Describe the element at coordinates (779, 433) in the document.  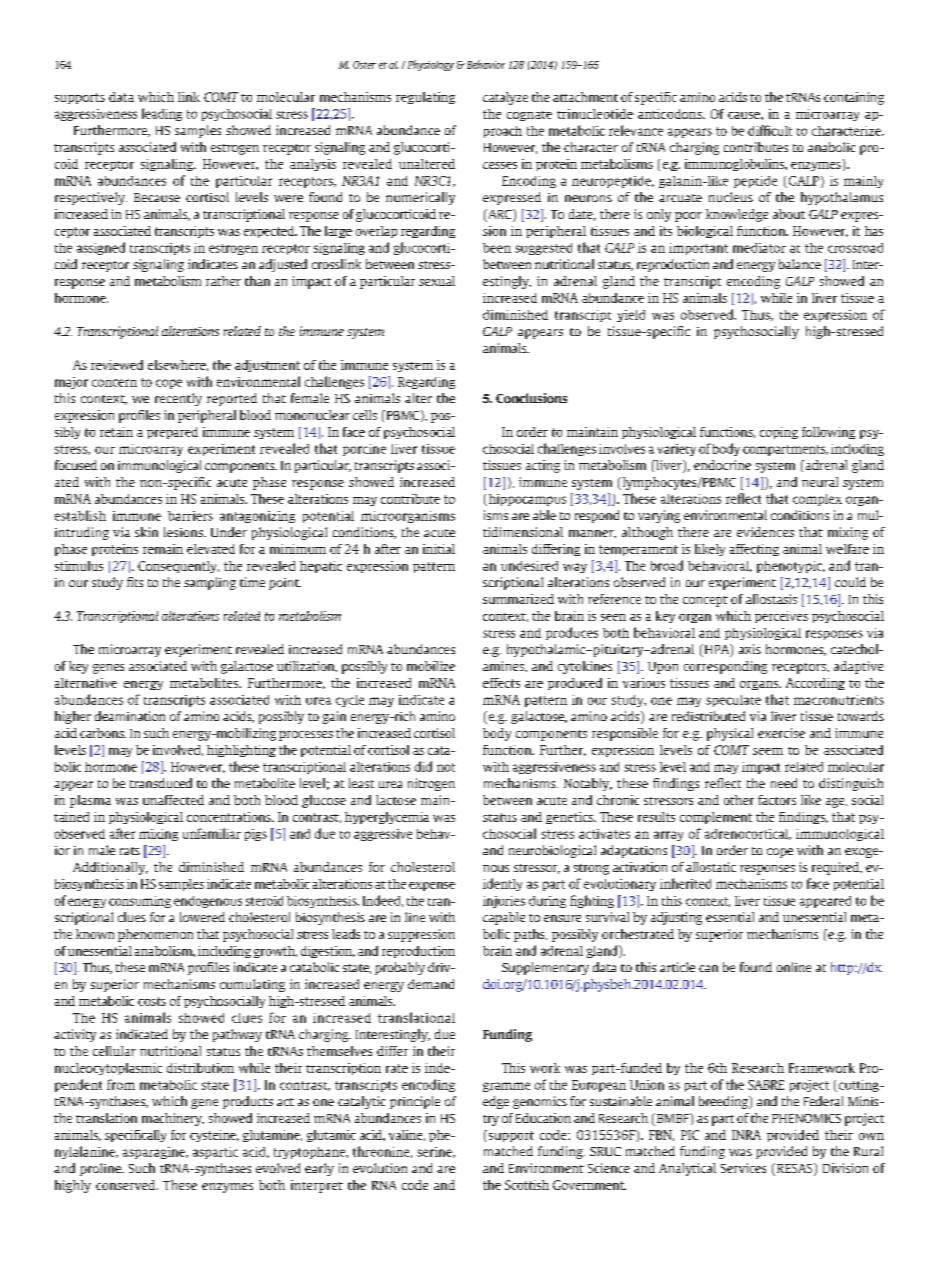
I see `coping` at that location.
